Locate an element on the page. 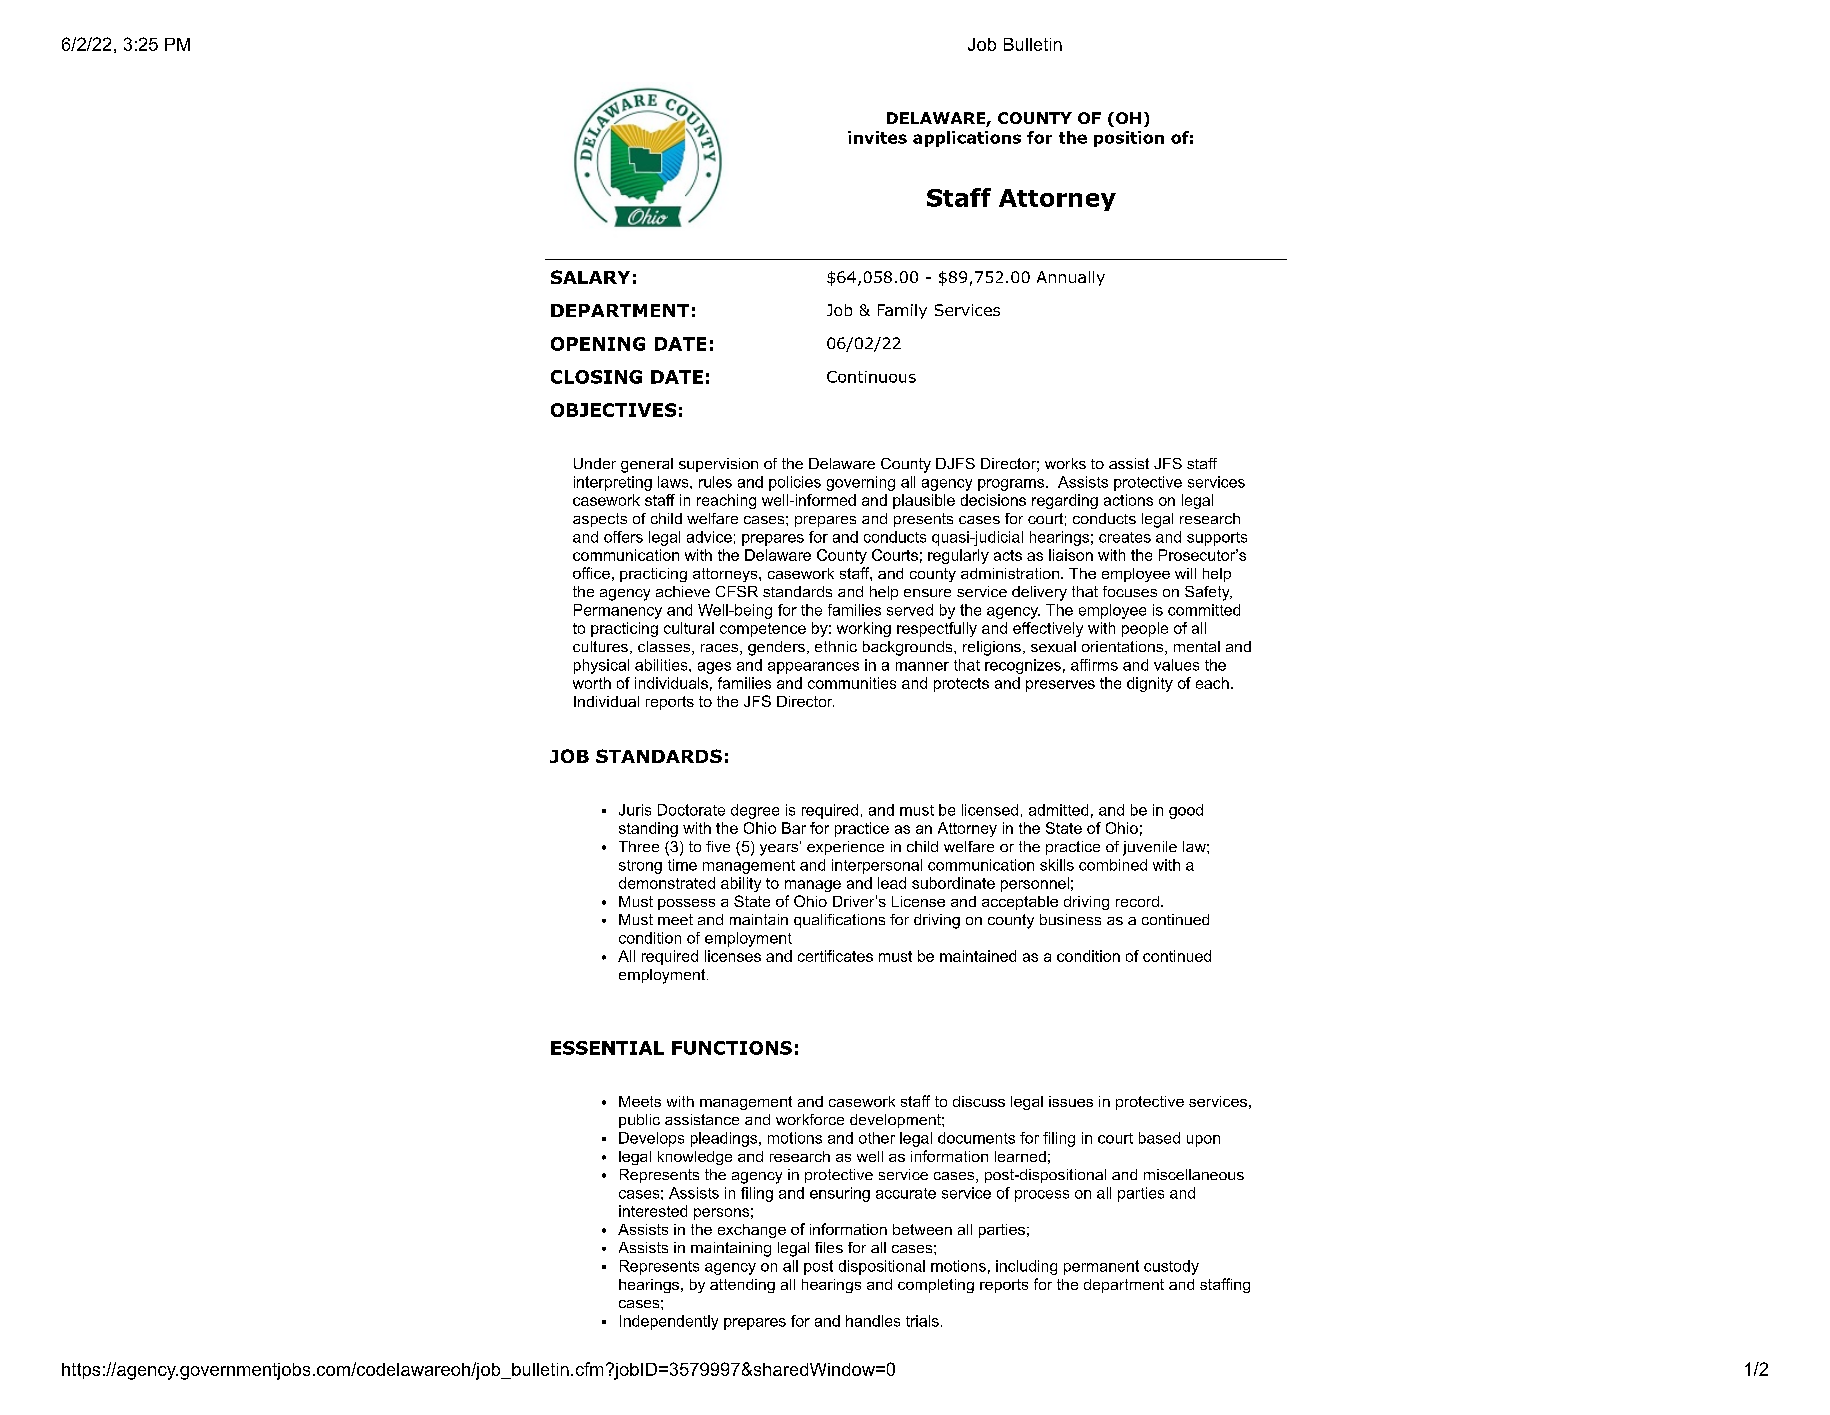 This page has width=1830, height=1415. abilities is located at coordinates (662, 665).
